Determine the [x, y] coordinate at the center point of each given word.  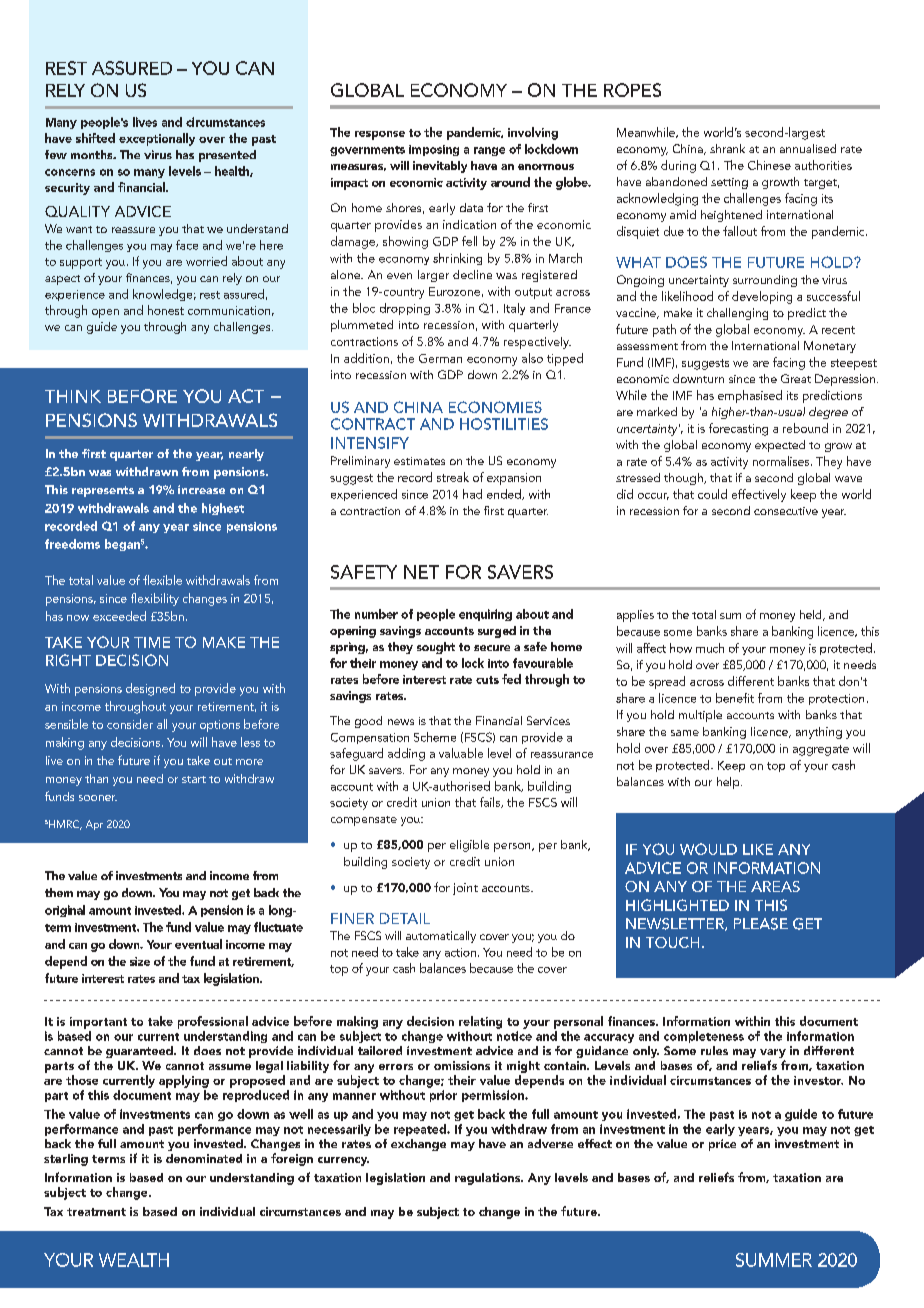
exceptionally [157, 139]
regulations [489, 1179]
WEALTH [134, 1260]
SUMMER [774, 1260]
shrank [727, 148]
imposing [434, 150]
